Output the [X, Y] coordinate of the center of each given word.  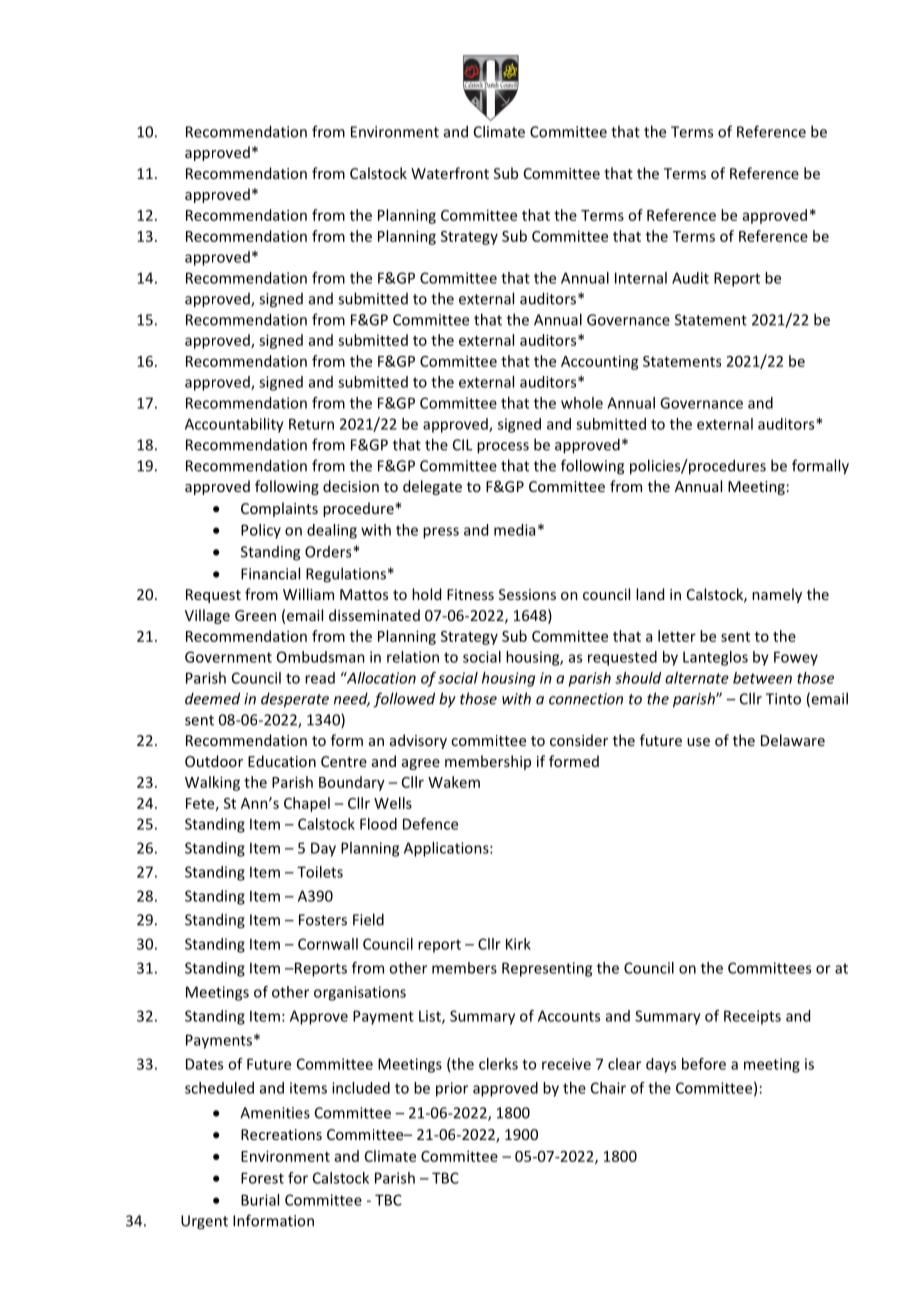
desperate [295, 700]
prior [452, 1089]
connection [586, 699]
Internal [641, 278]
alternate [697, 678]
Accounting [600, 362]
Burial [260, 1200]
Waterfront [450, 173]
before [704, 1064]
